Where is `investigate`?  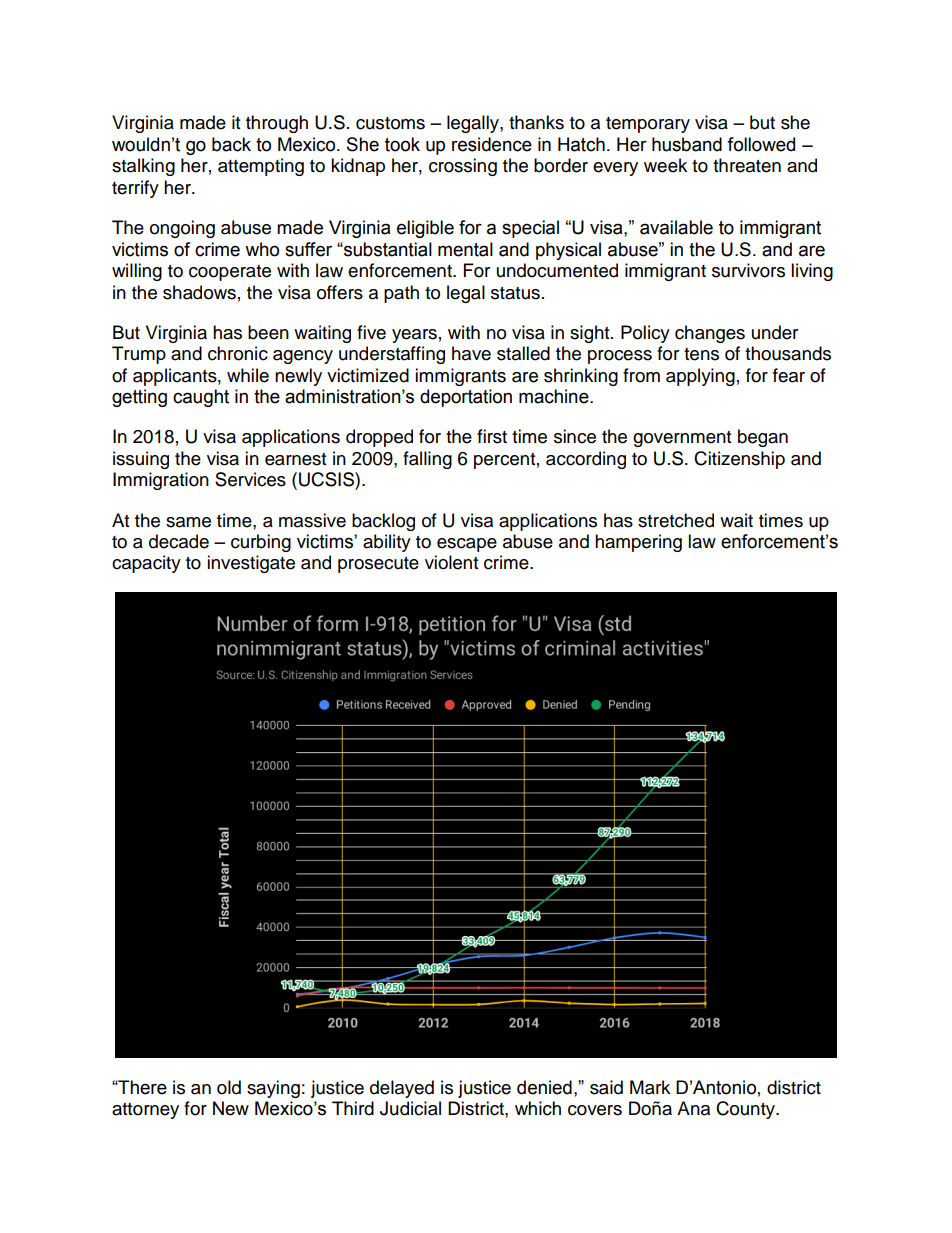 investigate is located at coordinates (251, 564).
